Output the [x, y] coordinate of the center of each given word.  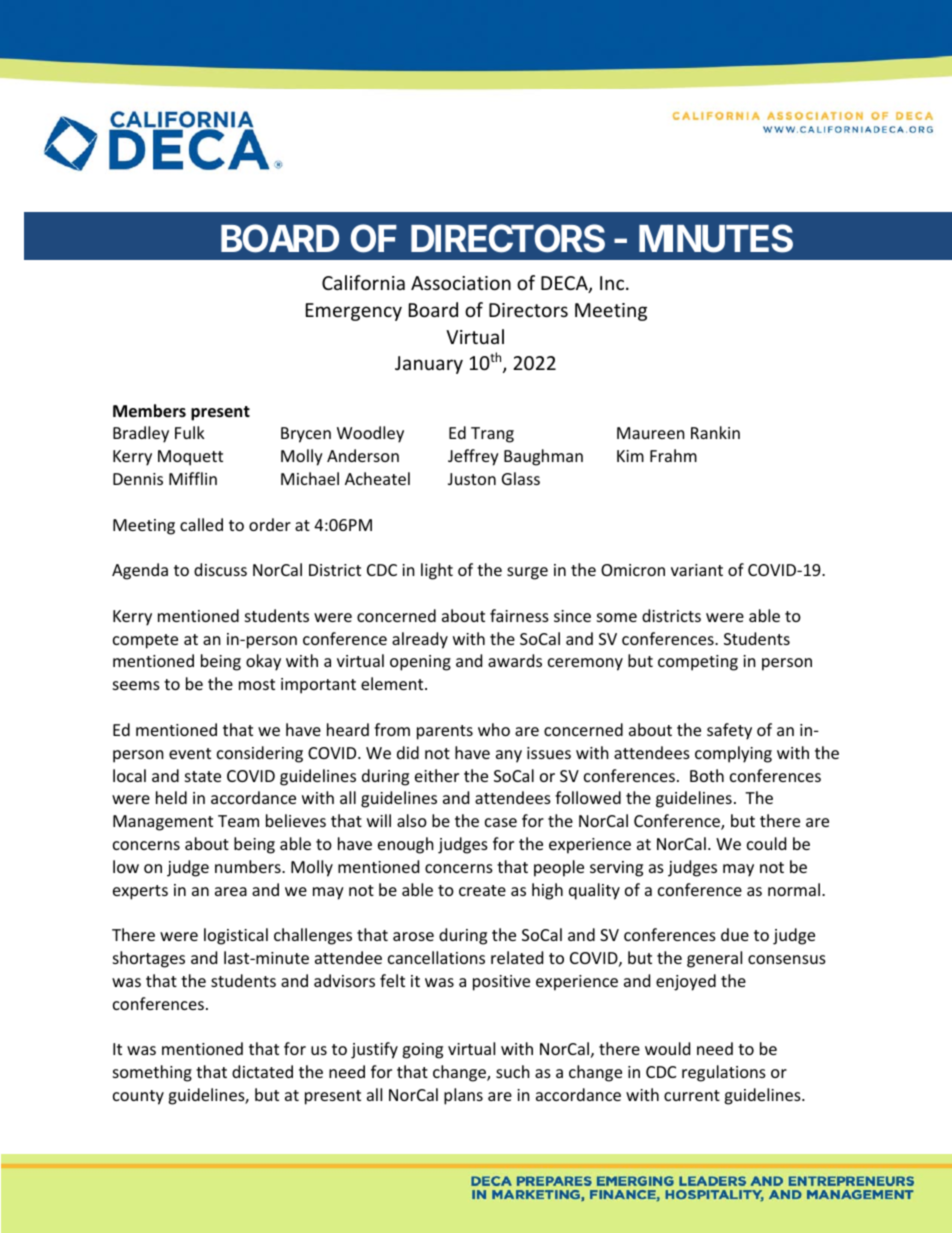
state [203, 776]
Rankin [715, 432]
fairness [519, 615]
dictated [262, 1071]
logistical [236, 936]
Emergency [354, 312]
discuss [220, 569]
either [437, 775]
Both [707, 775]
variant [697, 570]
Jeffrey [473, 457]
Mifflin [193, 478]
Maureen [651, 433]
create [482, 890]
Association [461, 283]
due [735, 934]
